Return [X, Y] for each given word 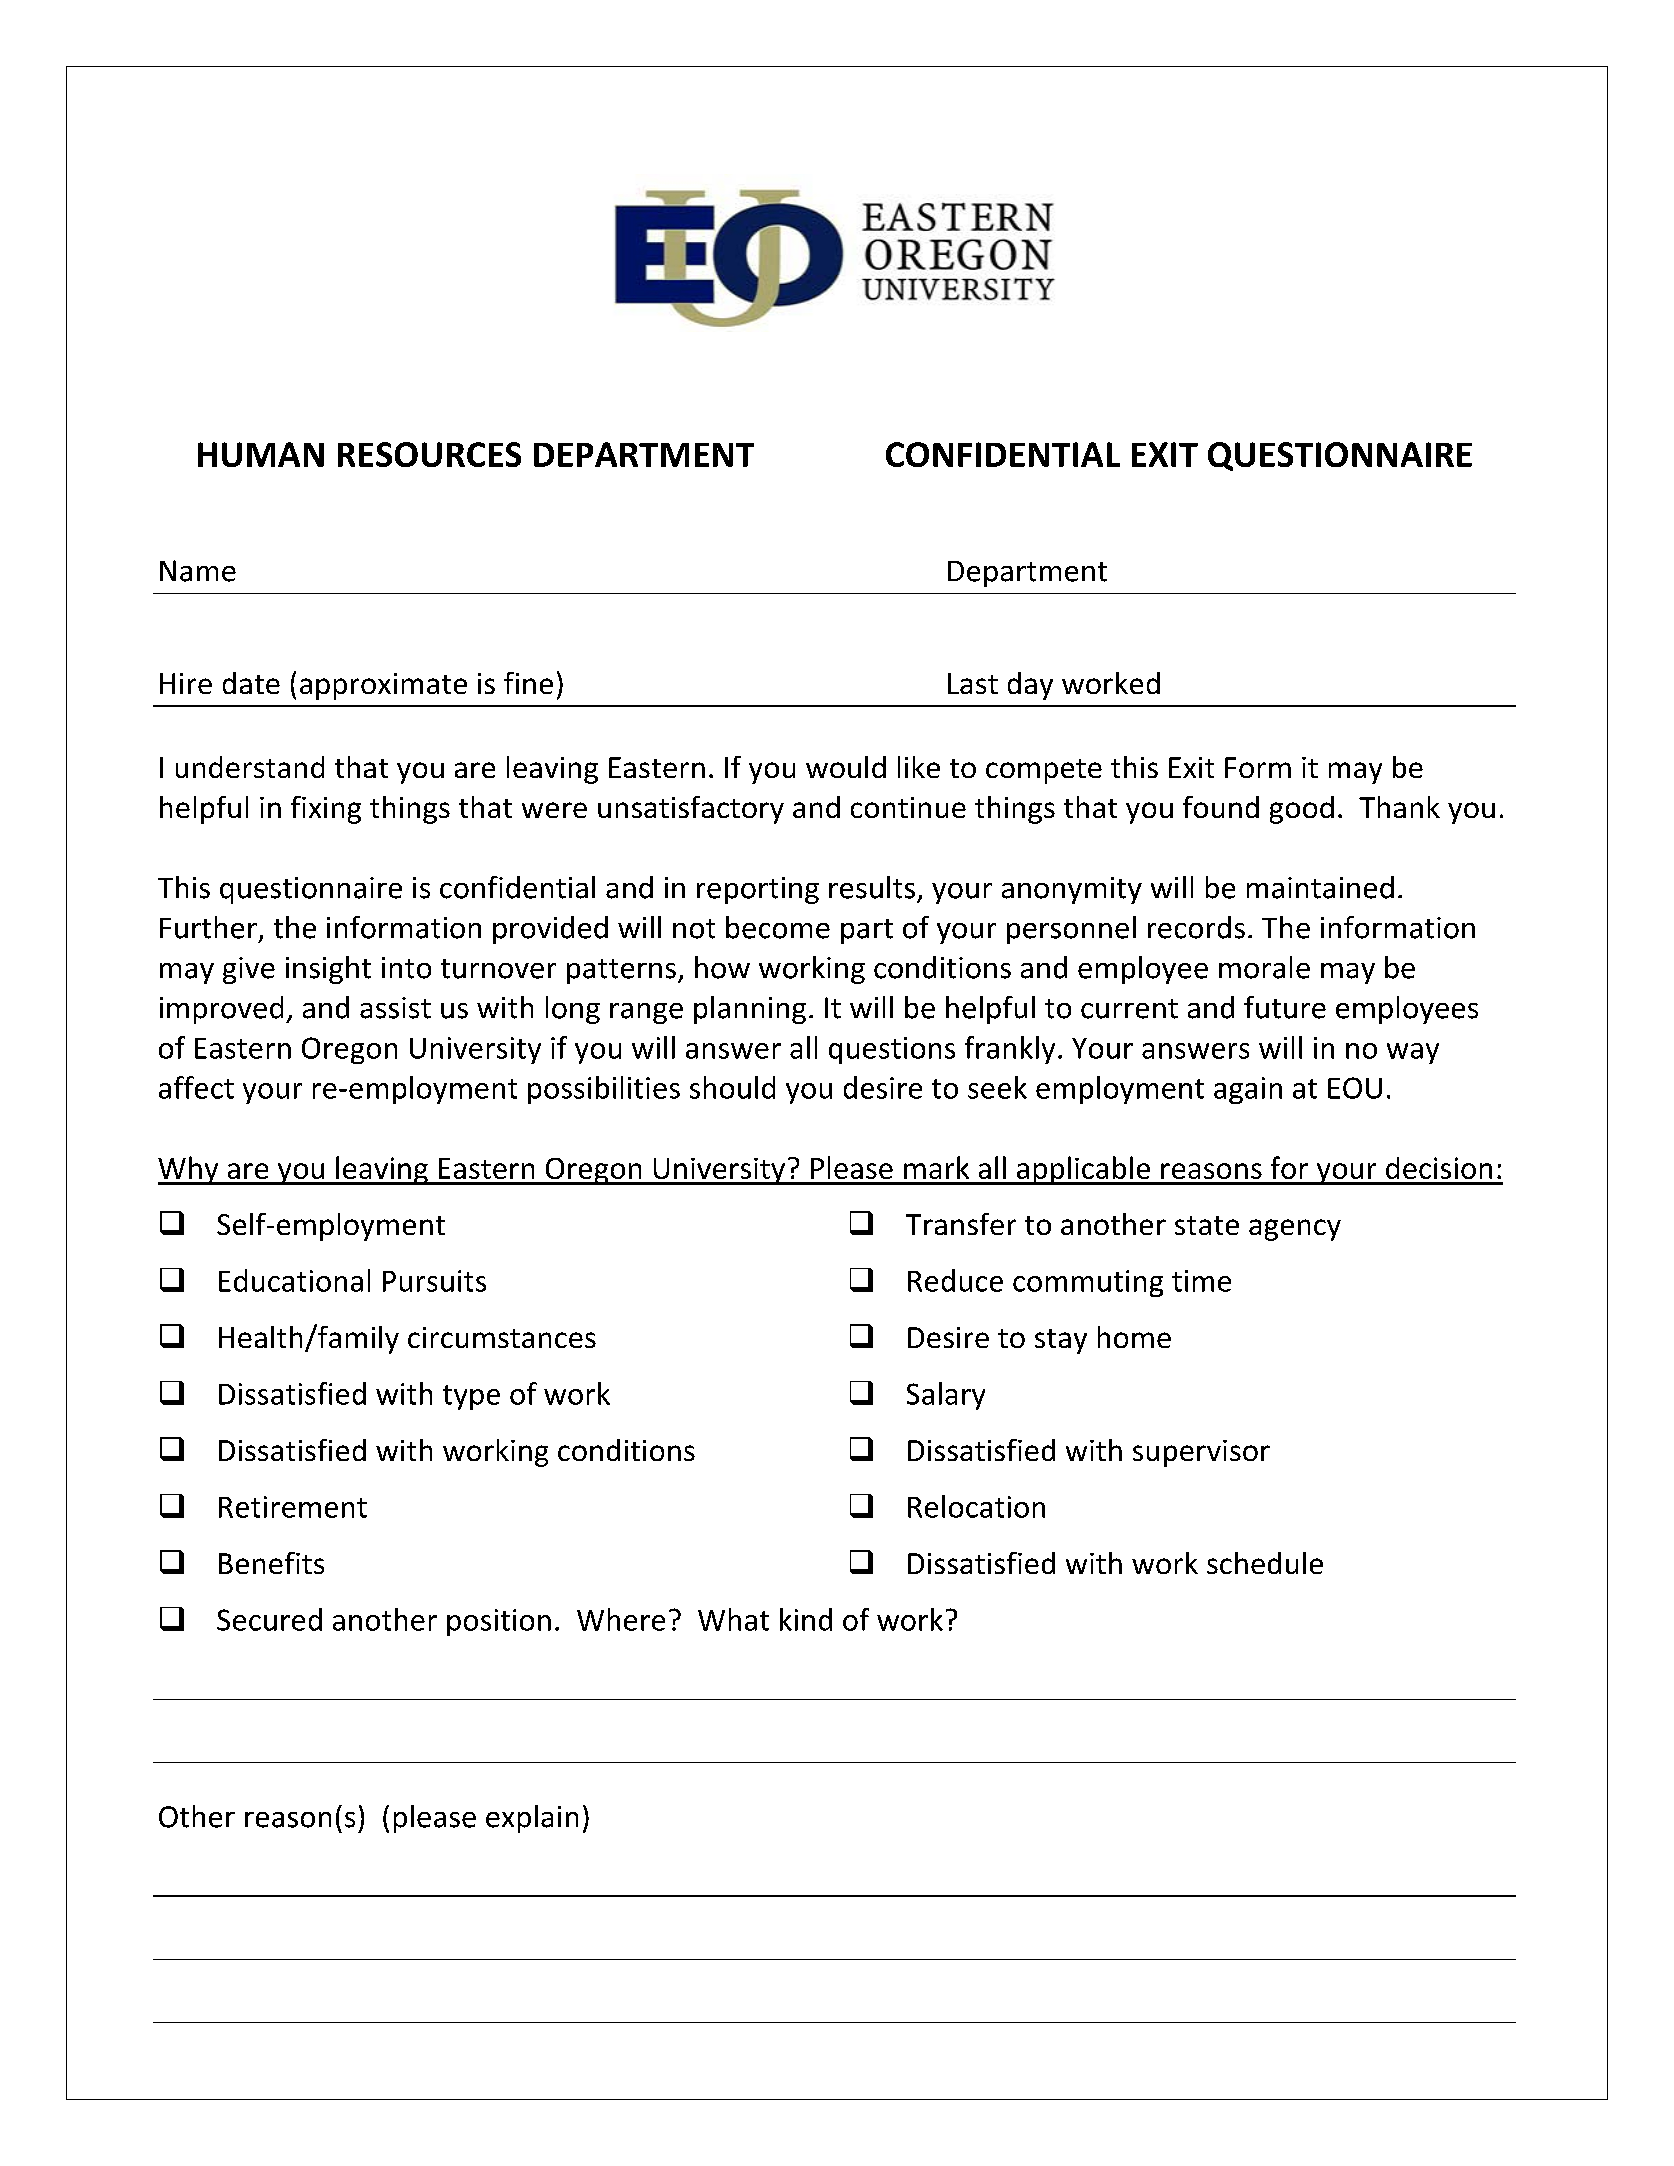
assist [395, 1008]
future [1285, 1007]
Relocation [976, 1506]
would [846, 767]
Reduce [955, 1280]
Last [973, 683]
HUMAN [261, 454]
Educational [294, 1280]
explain [532, 1819]
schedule [1265, 1563]
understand [250, 767]
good [1302, 810]
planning [750, 1010]
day [1030, 686]
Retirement [293, 1507]
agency [1295, 1230]
